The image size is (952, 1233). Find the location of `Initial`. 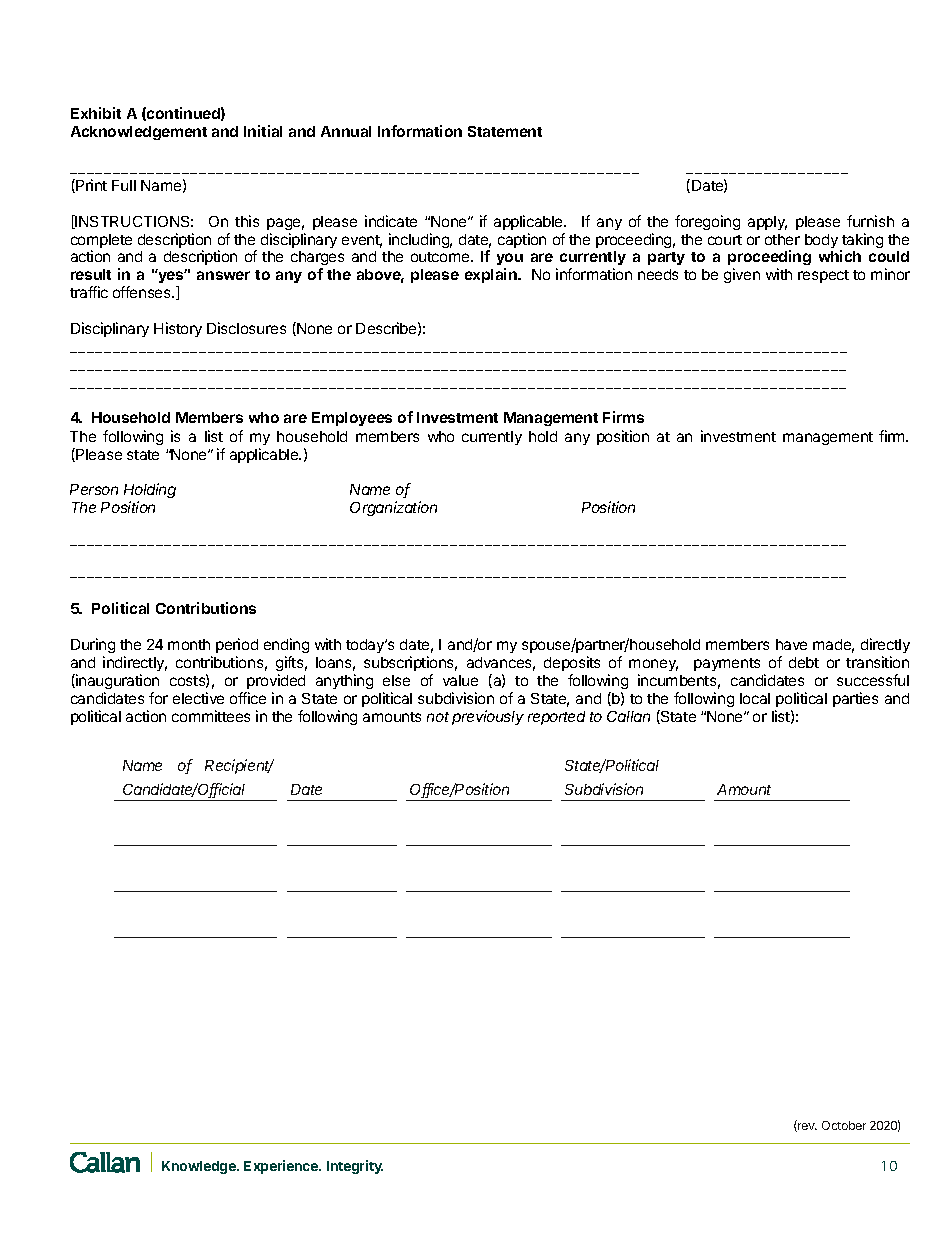

Initial is located at coordinates (263, 131).
